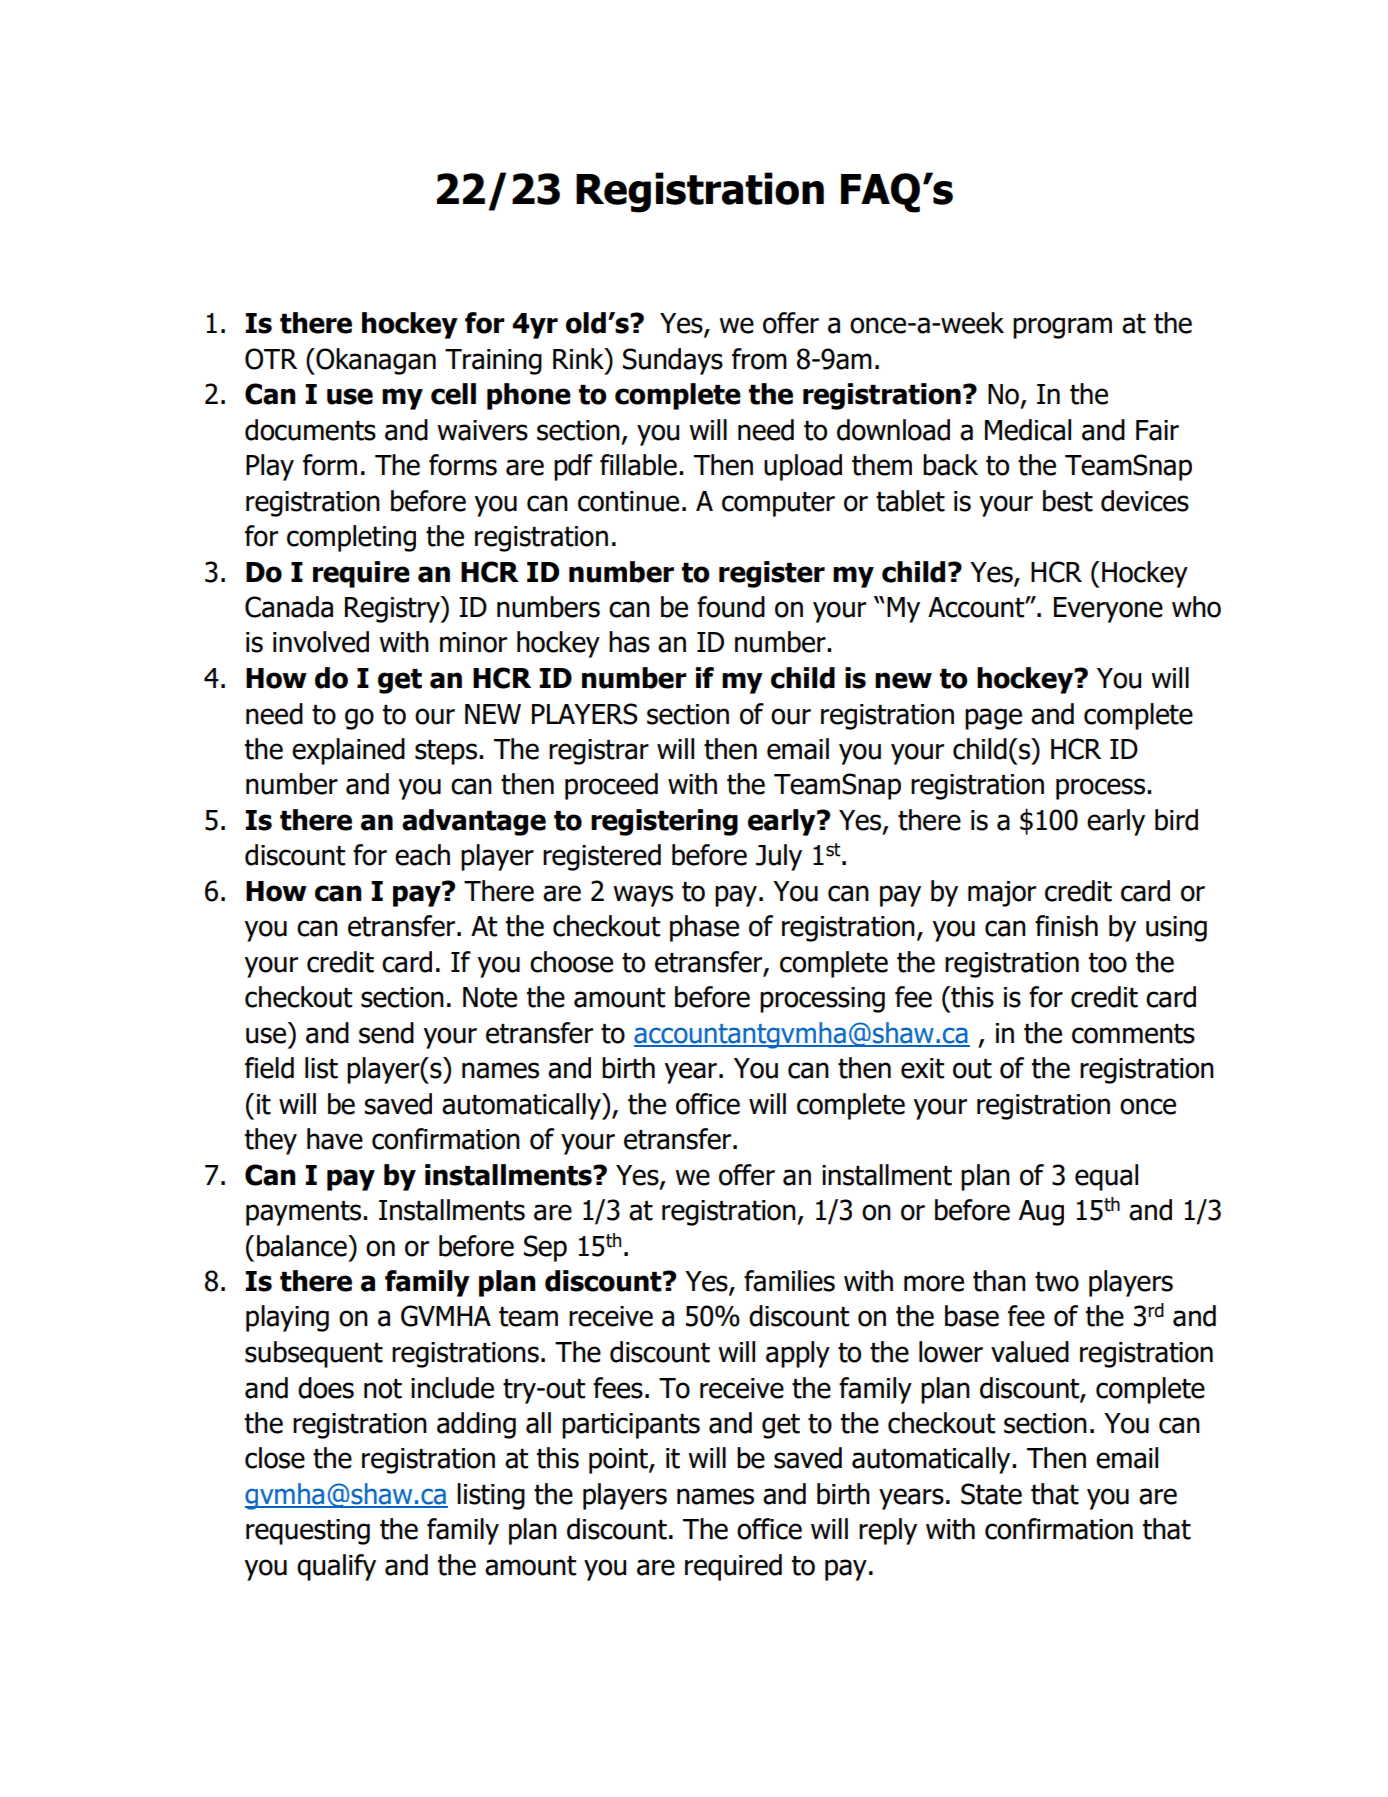 The width and height of the screenshot is (1388, 1797). Describe the element at coordinates (422, 855) in the screenshot. I see `each` at that location.
